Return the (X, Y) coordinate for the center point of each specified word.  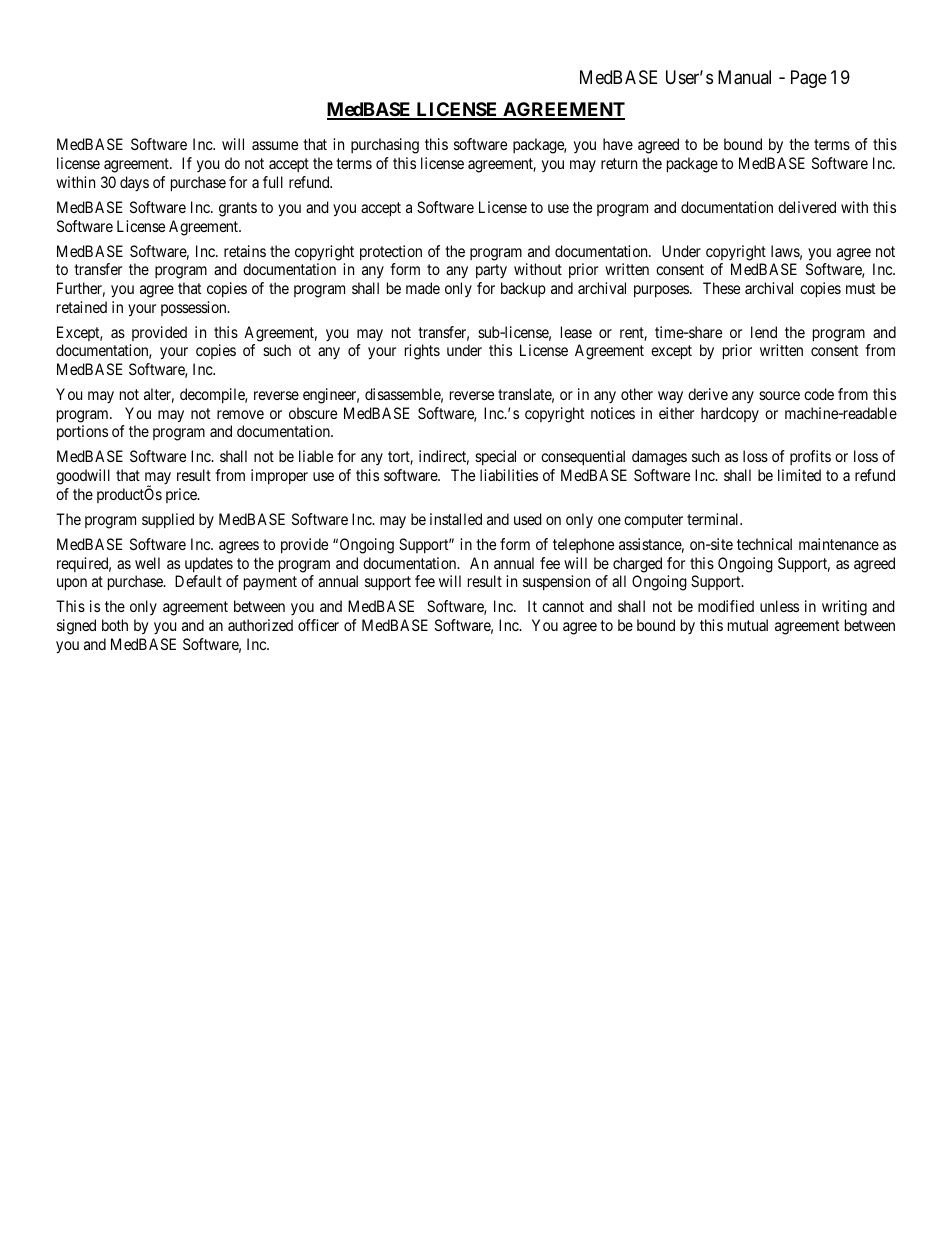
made (423, 288)
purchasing (385, 146)
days (134, 183)
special (495, 457)
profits (810, 457)
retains (245, 251)
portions (82, 432)
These (721, 288)
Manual (744, 77)
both (115, 625)
